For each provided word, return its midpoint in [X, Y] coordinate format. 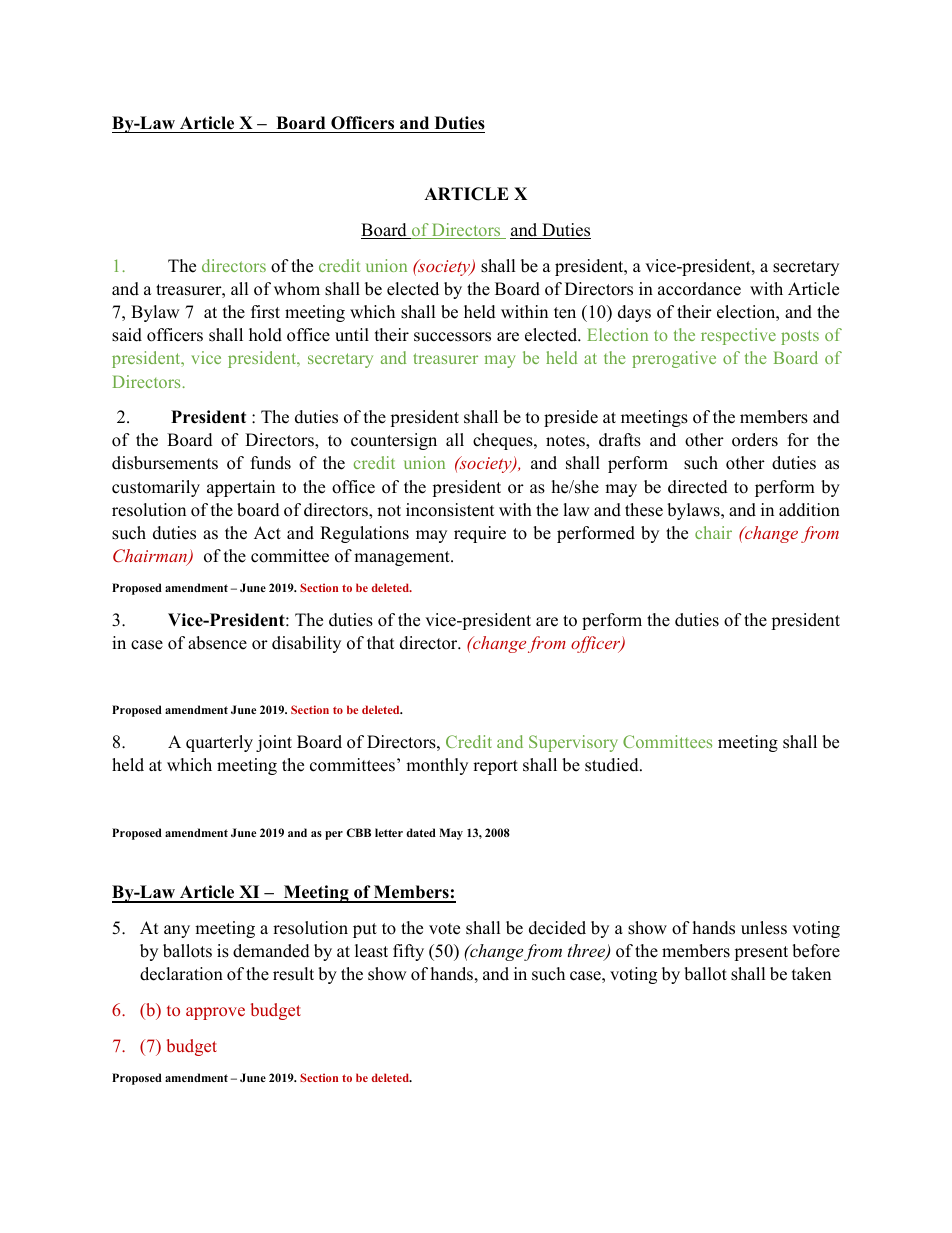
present [761, 953]
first [265, 312]
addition [809, 510]
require [480, 534]
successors [452, 337]
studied [613, 765]
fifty [408, 952]
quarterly [219, 743]
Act [267, 533]
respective [738, 336]
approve [215, 1013]
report [495, 767]
